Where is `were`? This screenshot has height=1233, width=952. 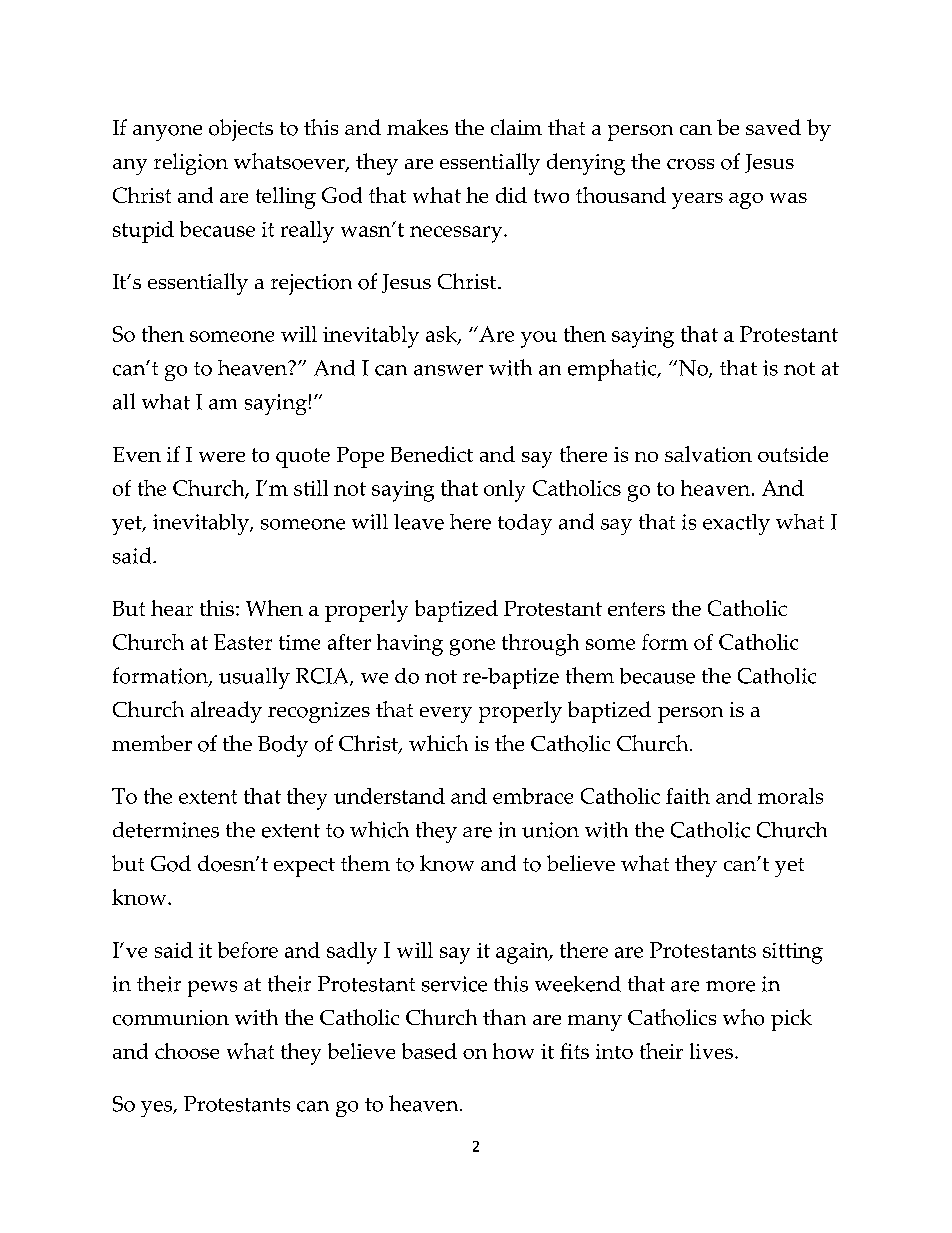
were is located at coordinates (222, 457).
